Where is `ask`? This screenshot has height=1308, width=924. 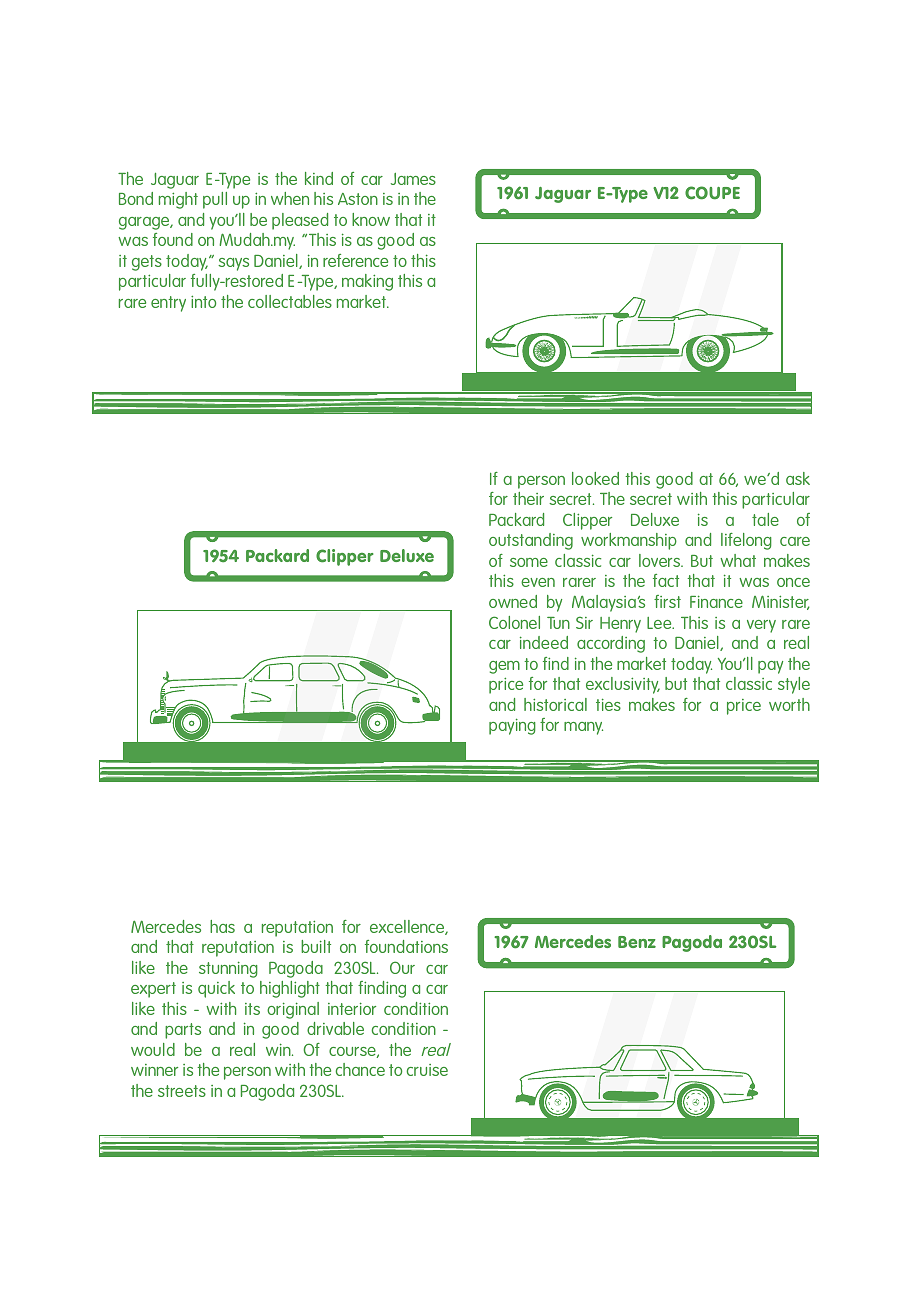
ask is located at coordinates (798, 478).
